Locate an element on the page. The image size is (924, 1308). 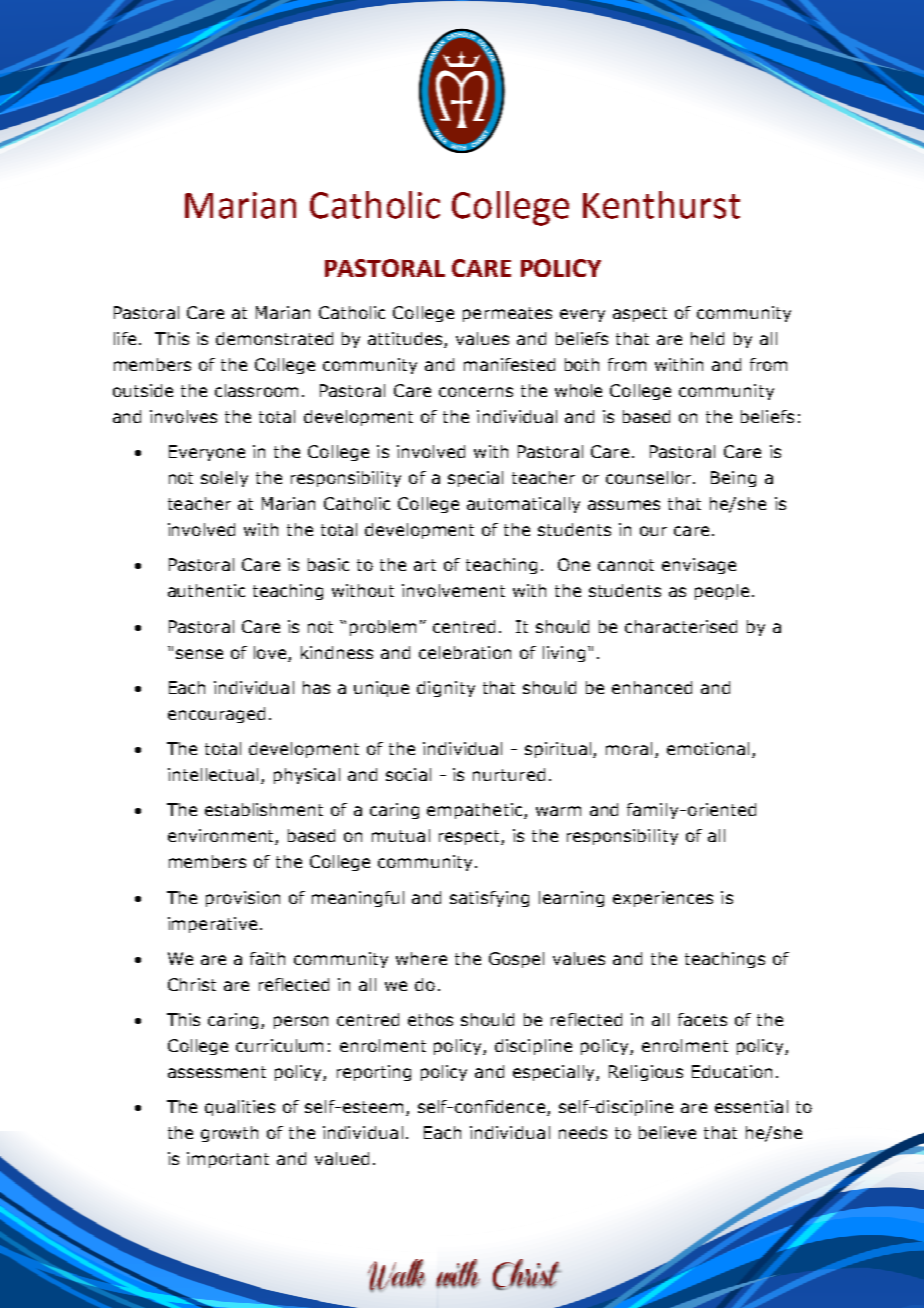
envisage is located at coordinates (699, 566).
